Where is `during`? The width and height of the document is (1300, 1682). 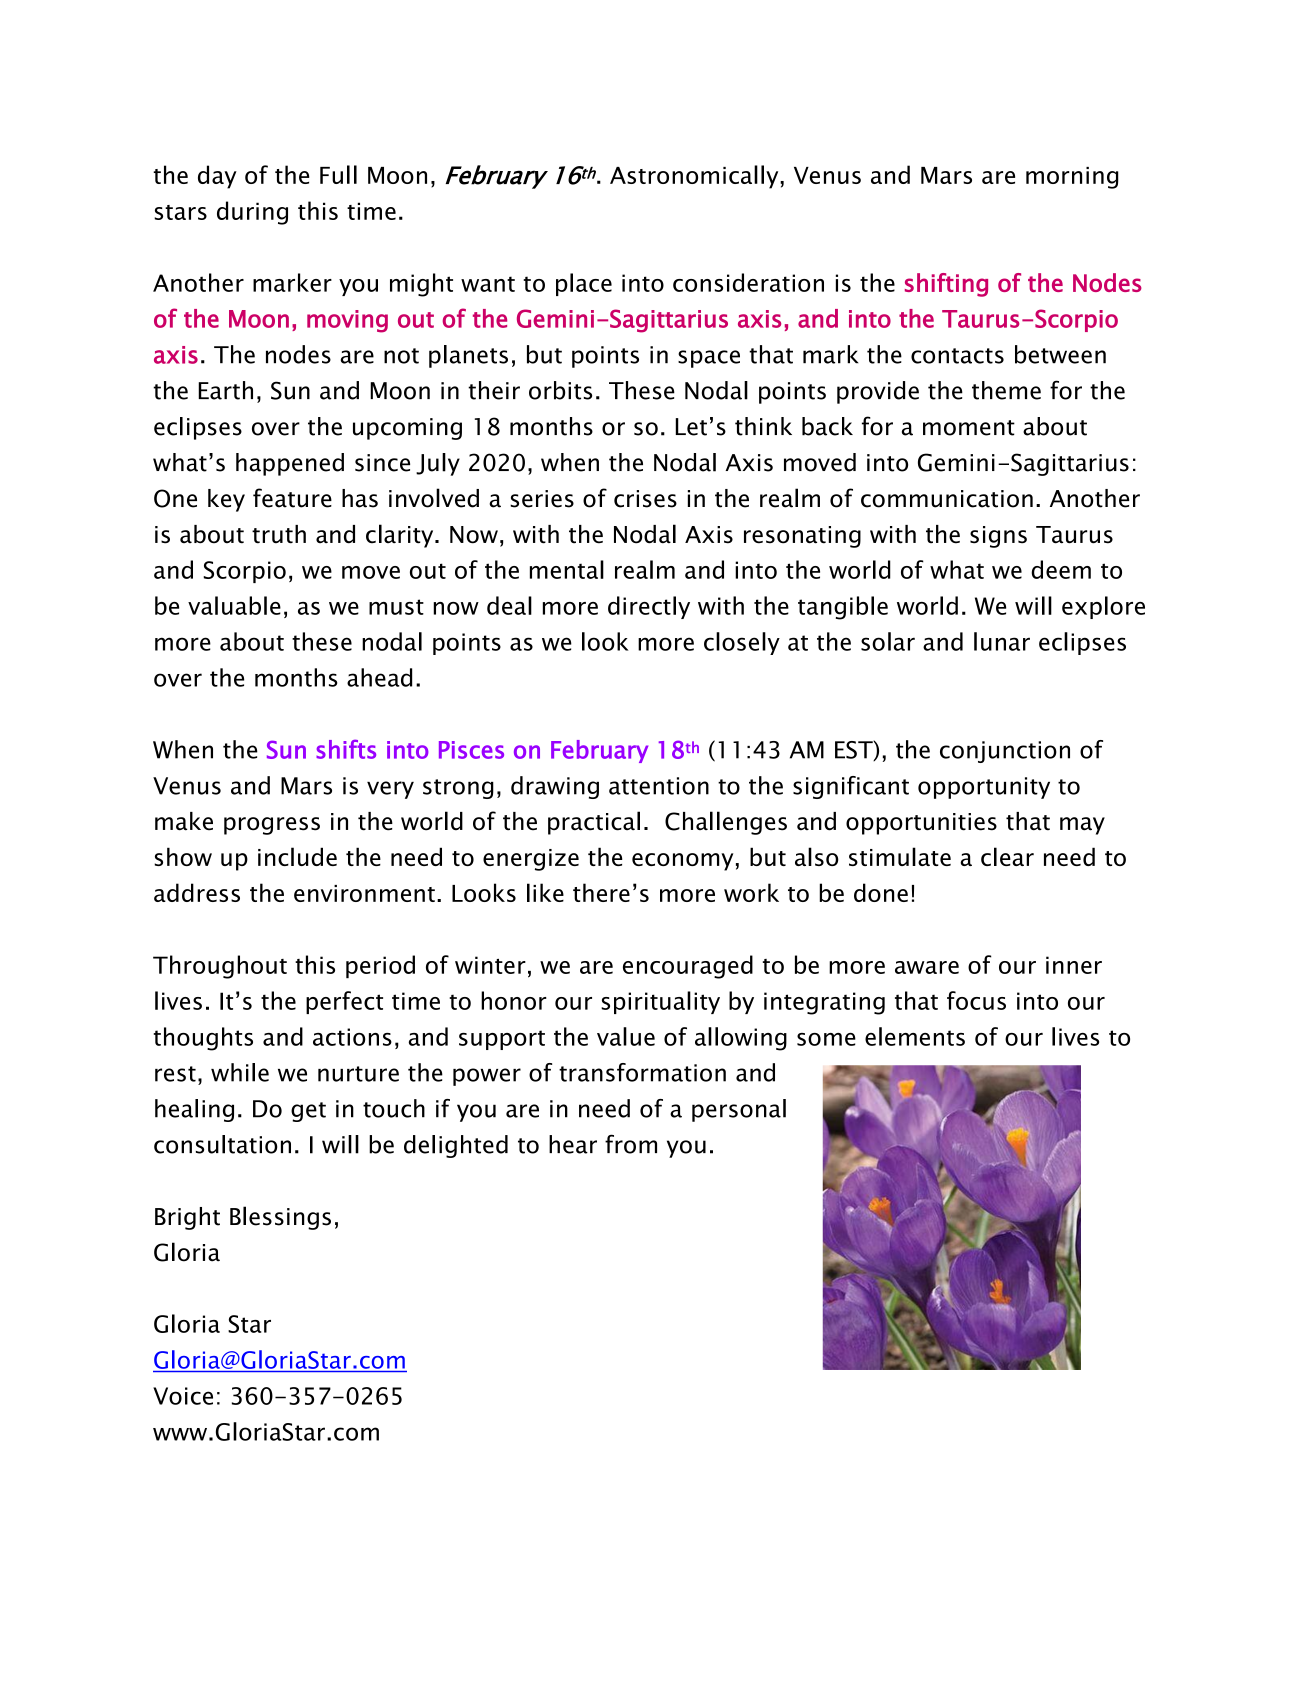 during is located at coordinates (252, 213).
